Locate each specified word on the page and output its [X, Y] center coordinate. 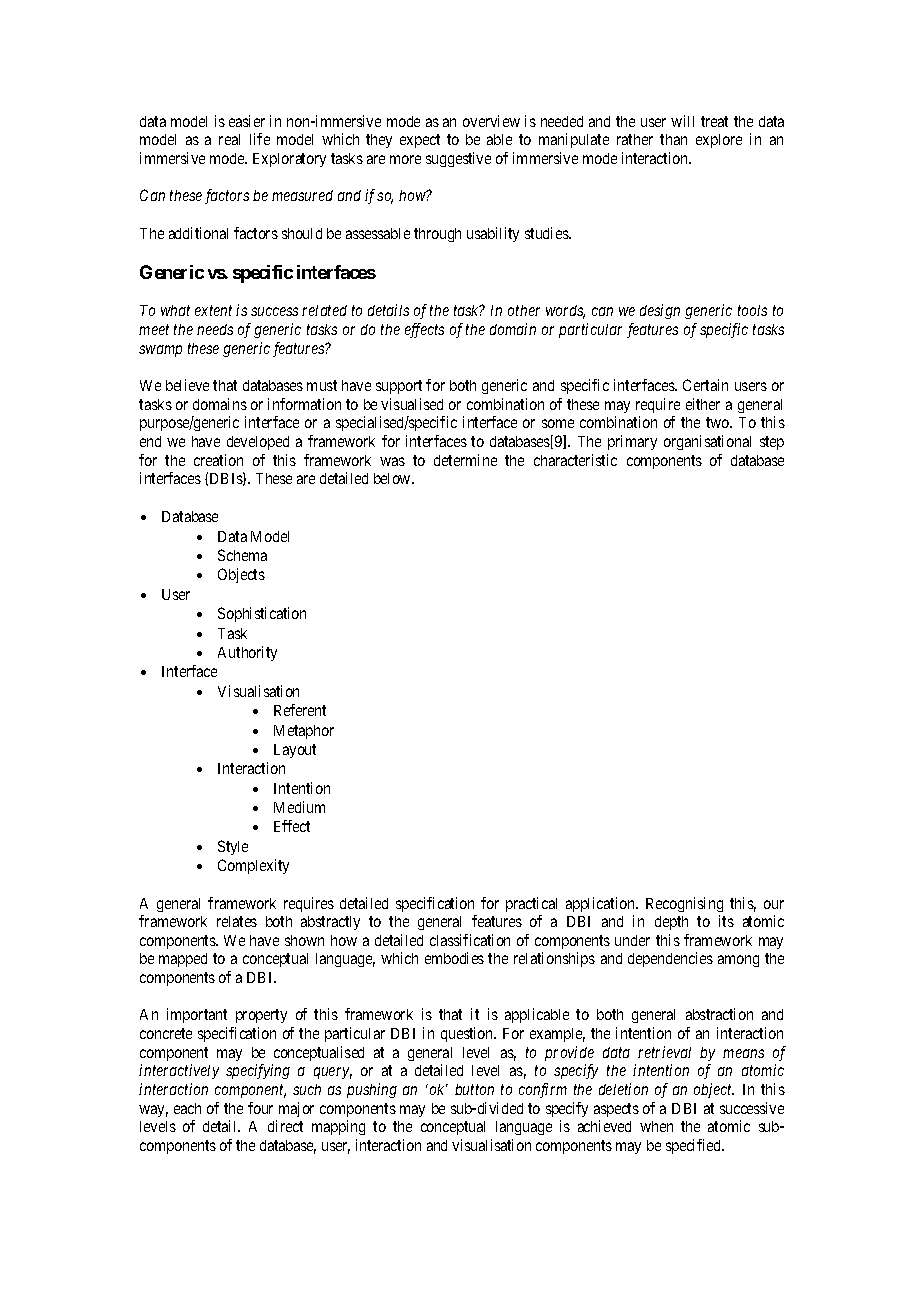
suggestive [458, 159]
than [673, 139]
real [229, 139]
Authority [247, 653]
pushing [372, 1090]
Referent [300, 710]
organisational [707, 442]
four [260, 1108]
